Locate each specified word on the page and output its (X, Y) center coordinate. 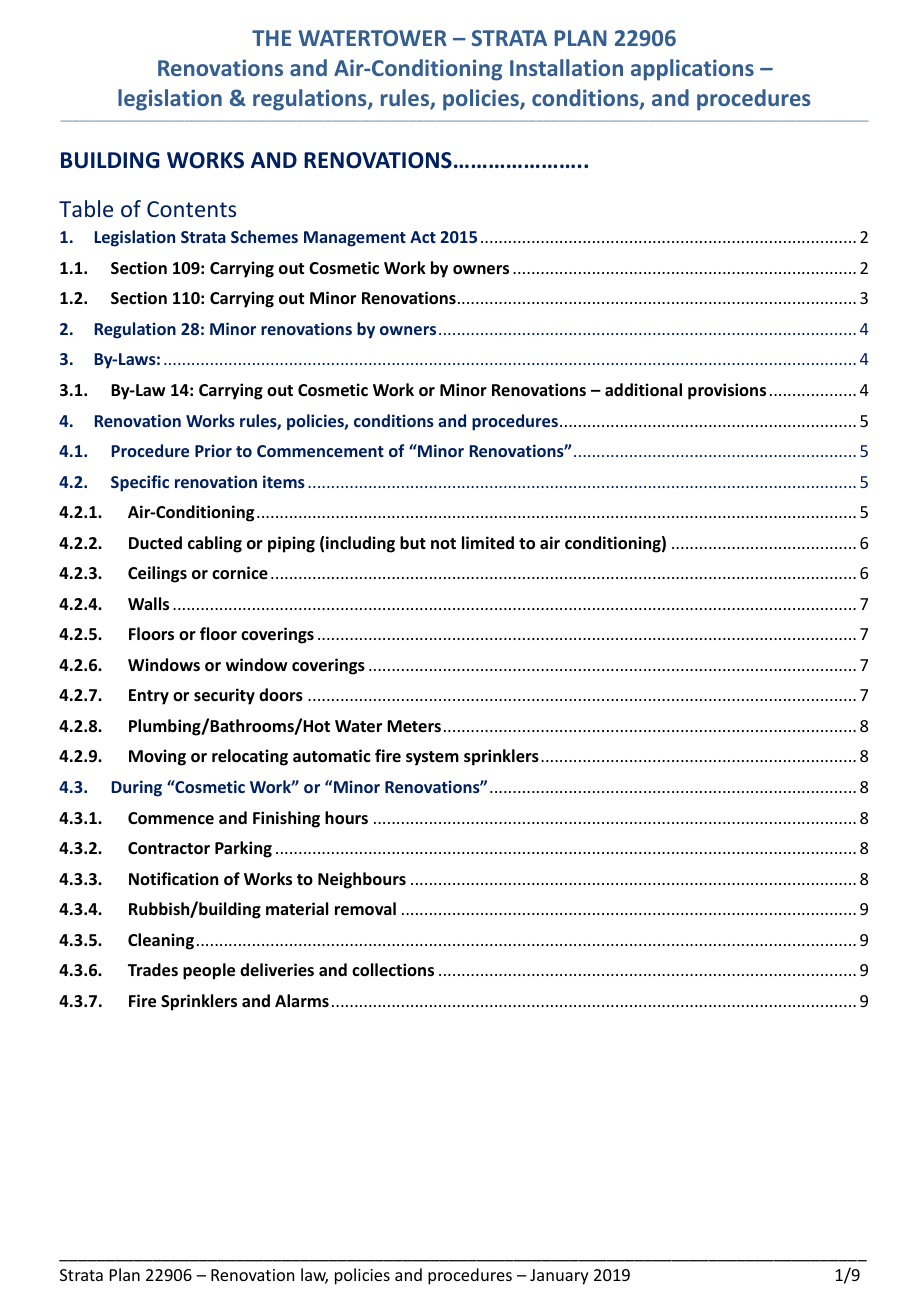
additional (643, 390)
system (432, 758)
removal (365, 909)
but (413, 543)
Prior (213, 450)
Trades (153, 970)
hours (346, 818)
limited (488, 542)
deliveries (277, 970)
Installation (566, 67)
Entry (149, 697)
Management (355, 239)
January (559, 1277)
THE (271, 38)
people (209, 971)
